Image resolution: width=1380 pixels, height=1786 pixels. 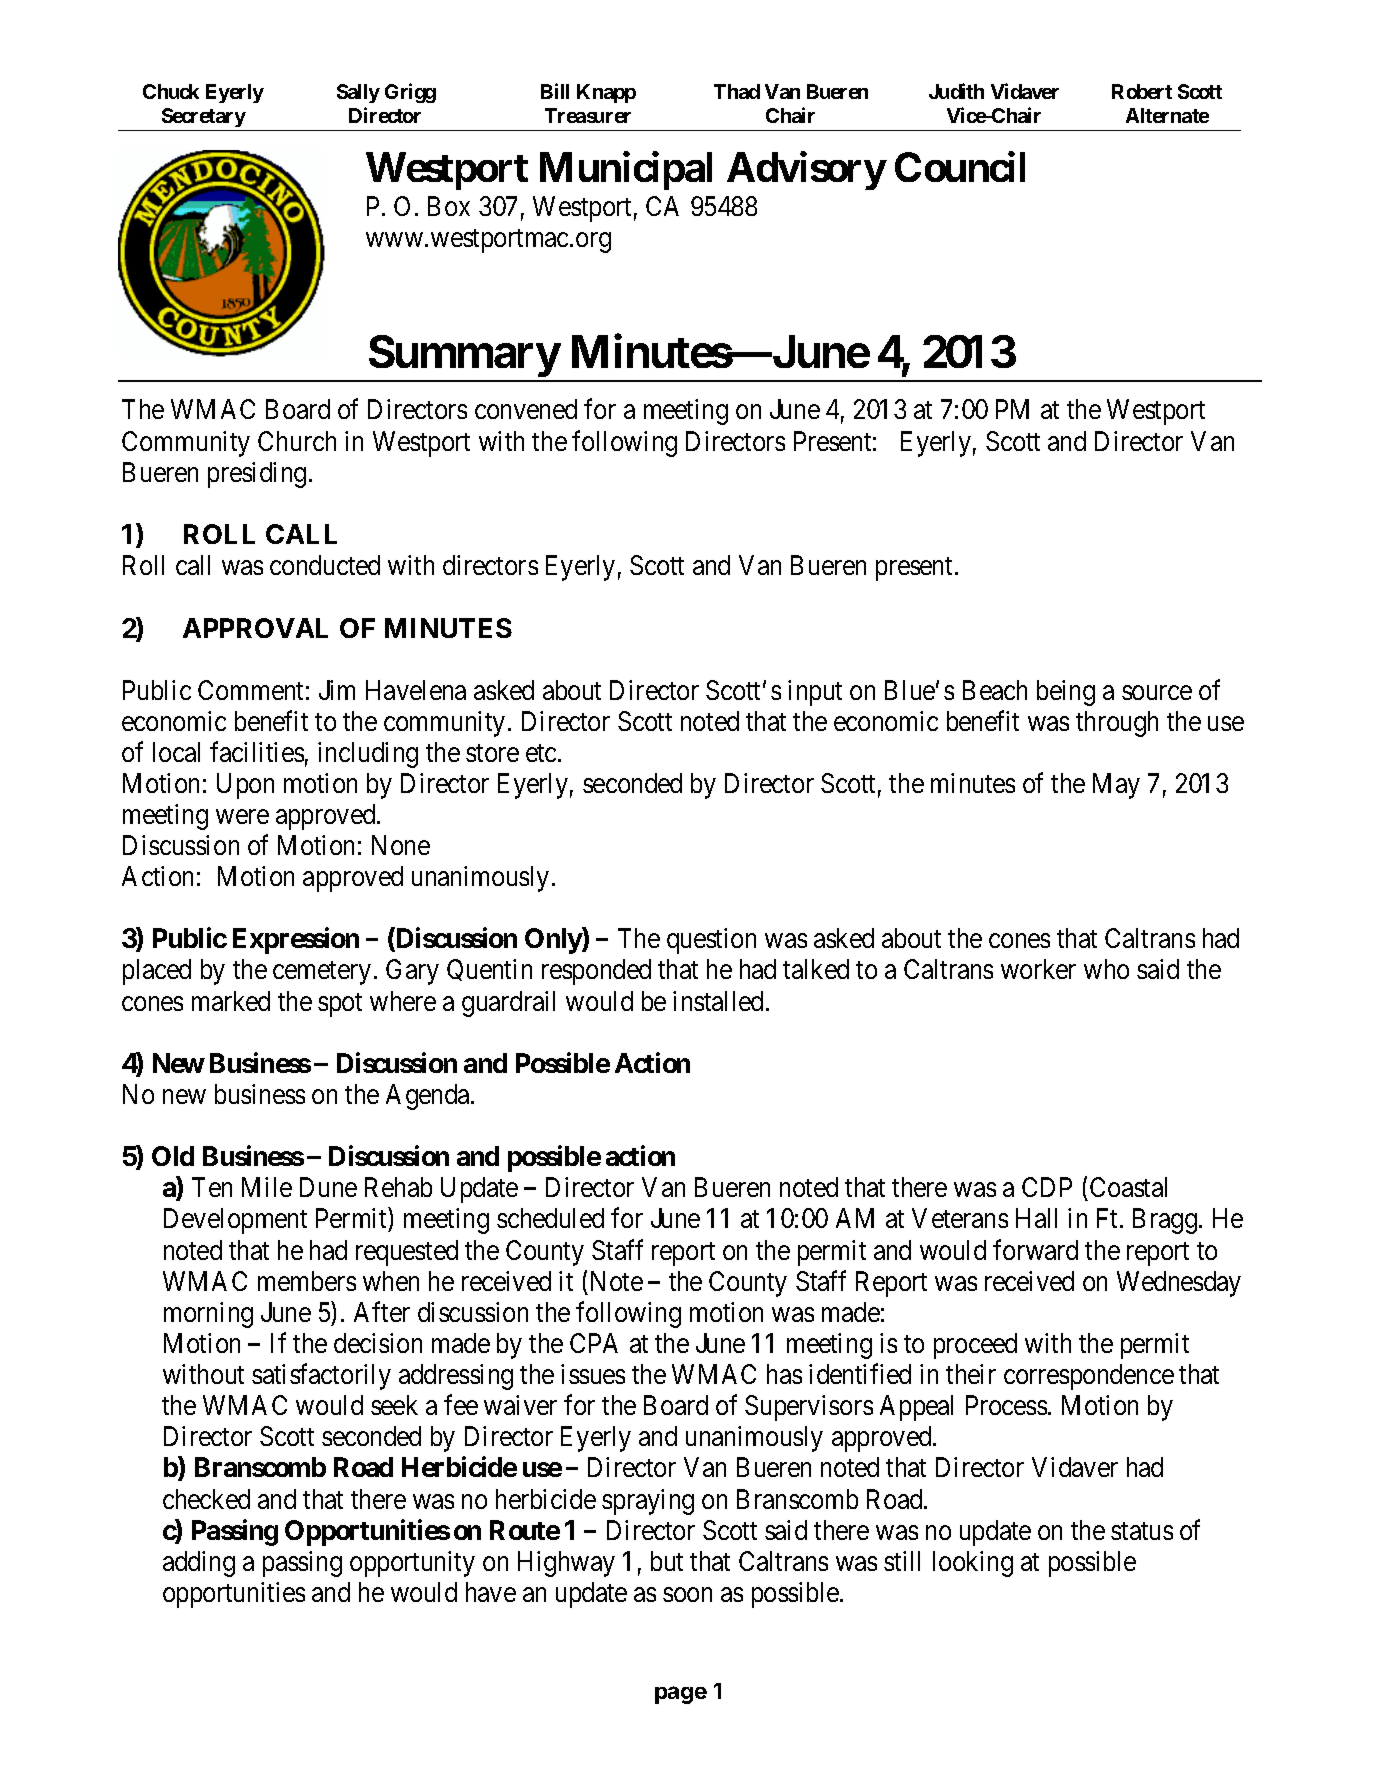 What do you see at coordinates (626, 171) in the screenshot?
I see `Municipal` at bounding box center [626, 171].
